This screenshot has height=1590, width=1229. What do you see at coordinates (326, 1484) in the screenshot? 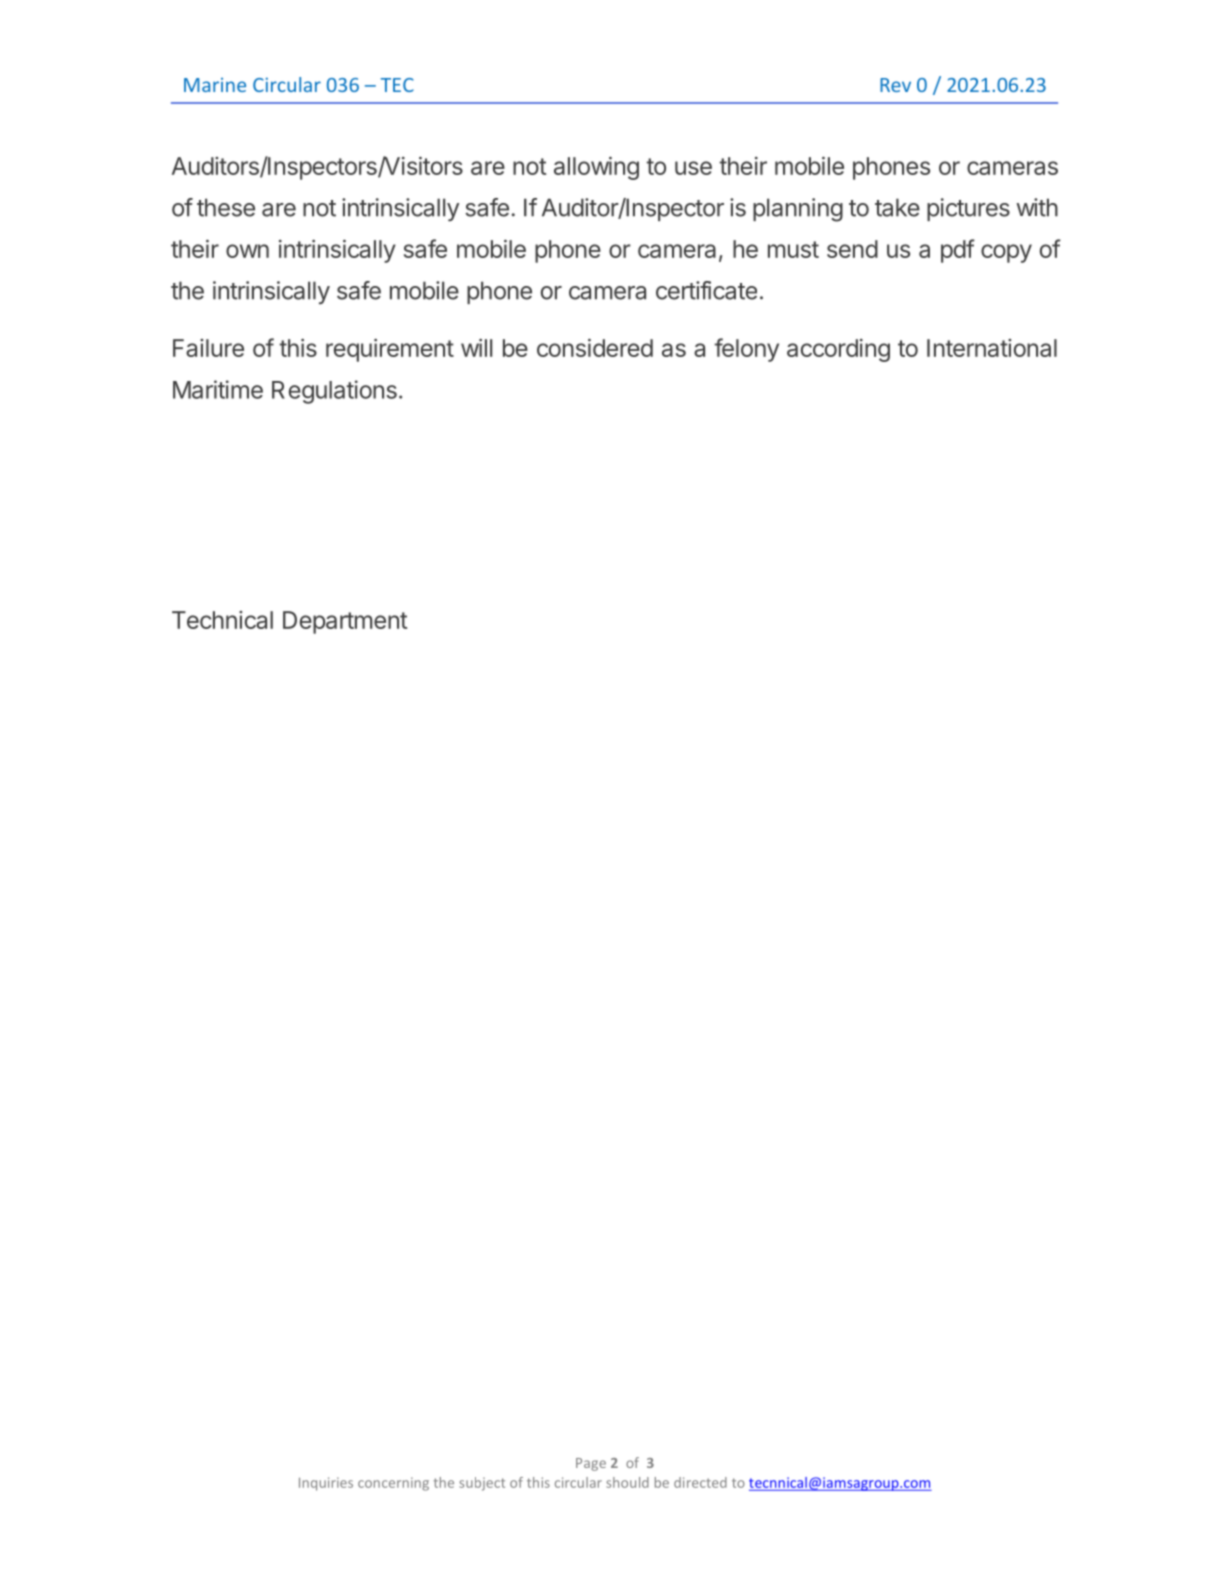
I see `Inquiries` at bounding box center [326, 1484].
